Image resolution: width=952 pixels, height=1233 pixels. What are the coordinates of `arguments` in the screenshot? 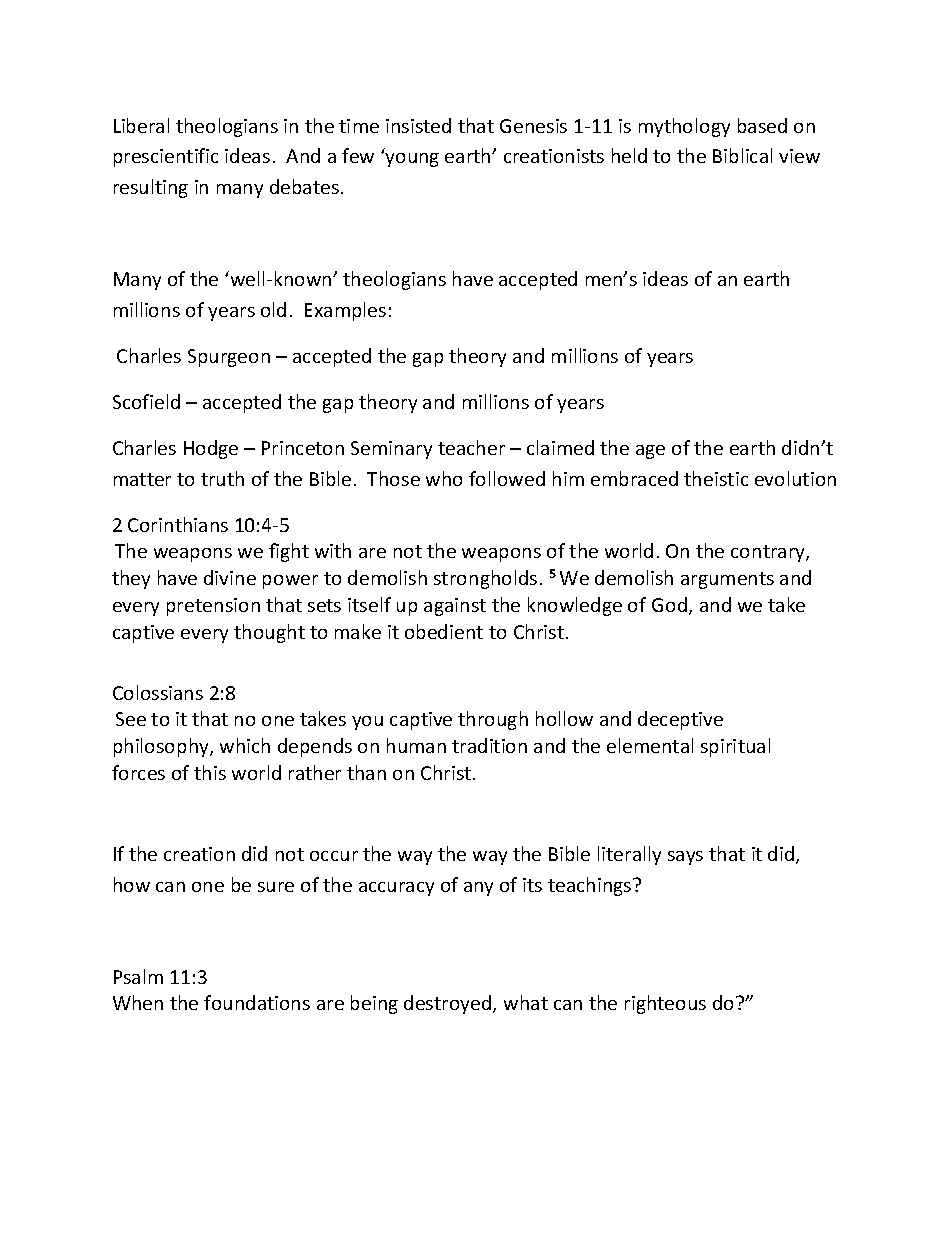 It's located at (727, 580).
